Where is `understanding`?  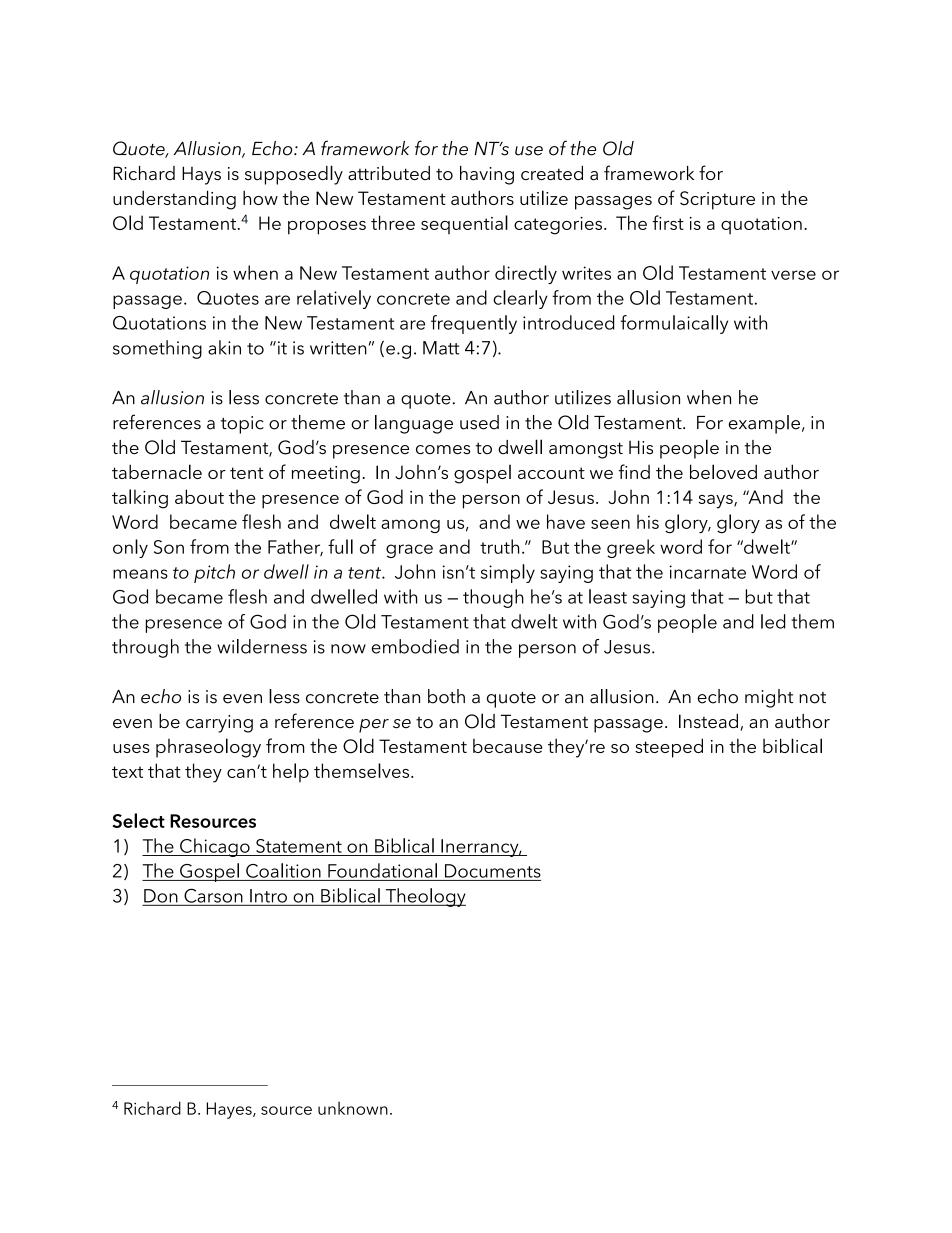
understanding is located at coordinates (174, 200).
